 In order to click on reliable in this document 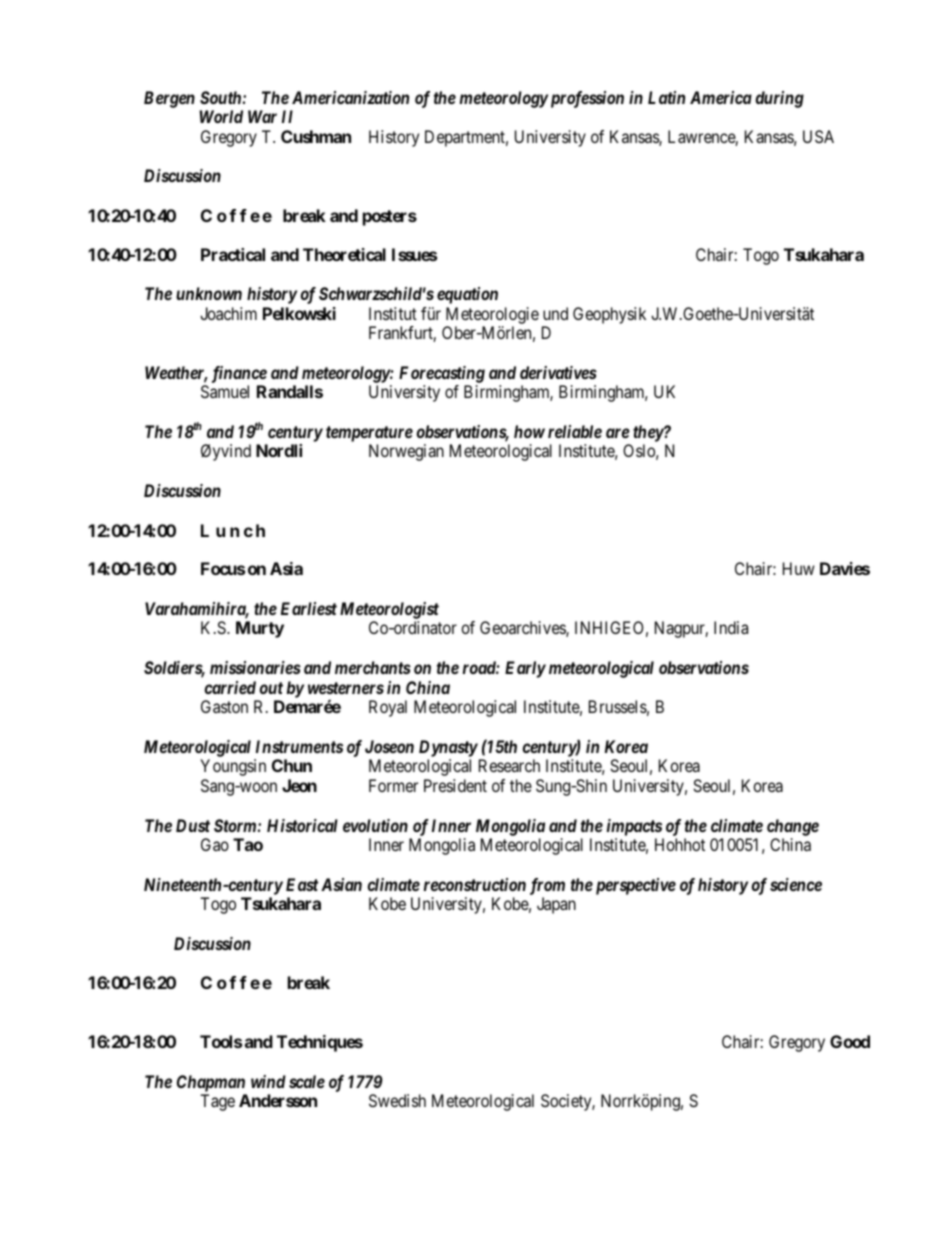, I will do `click(575, 431)`.
